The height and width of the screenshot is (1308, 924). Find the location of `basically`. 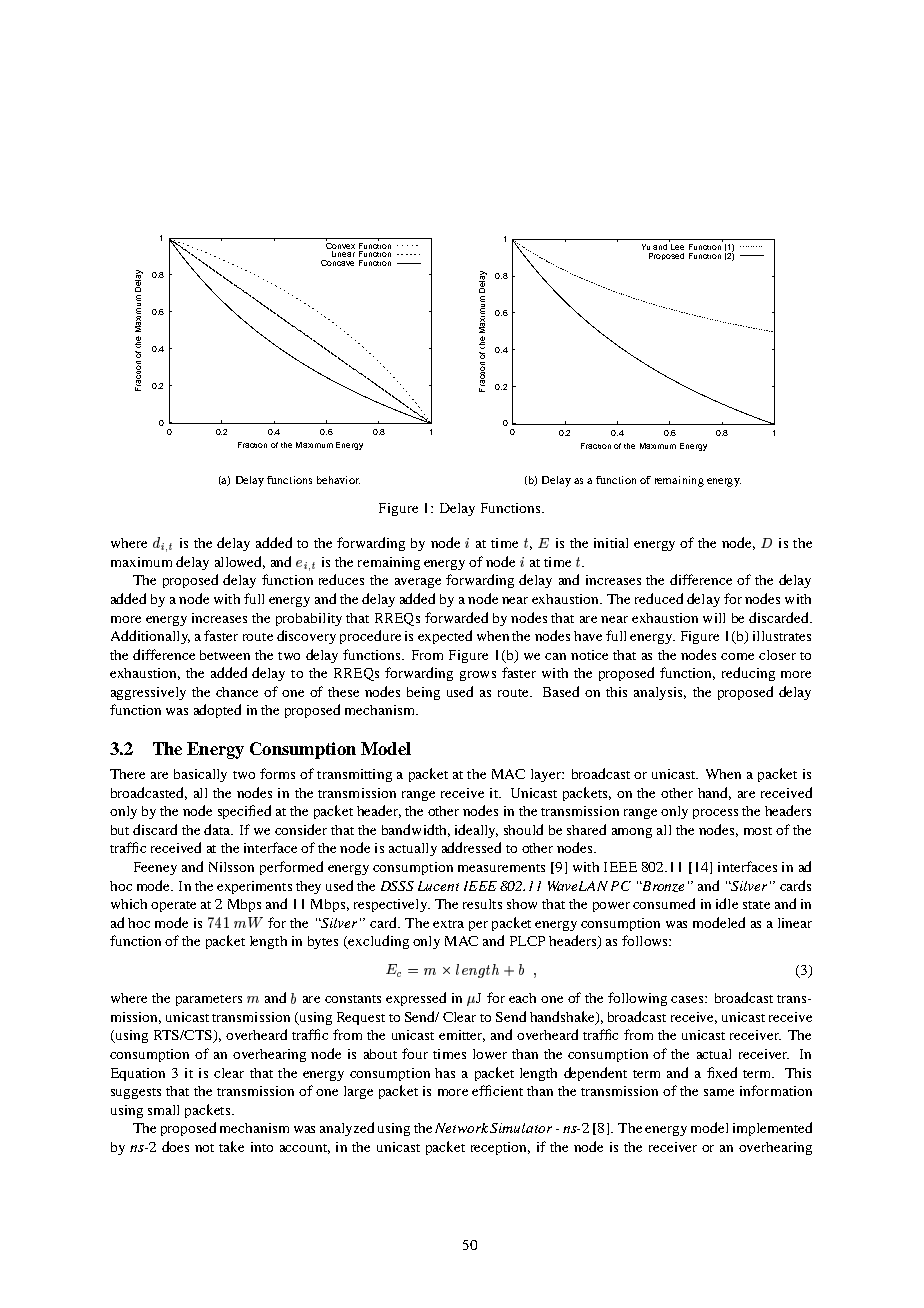

basically is located at coordinates (200, 775).
